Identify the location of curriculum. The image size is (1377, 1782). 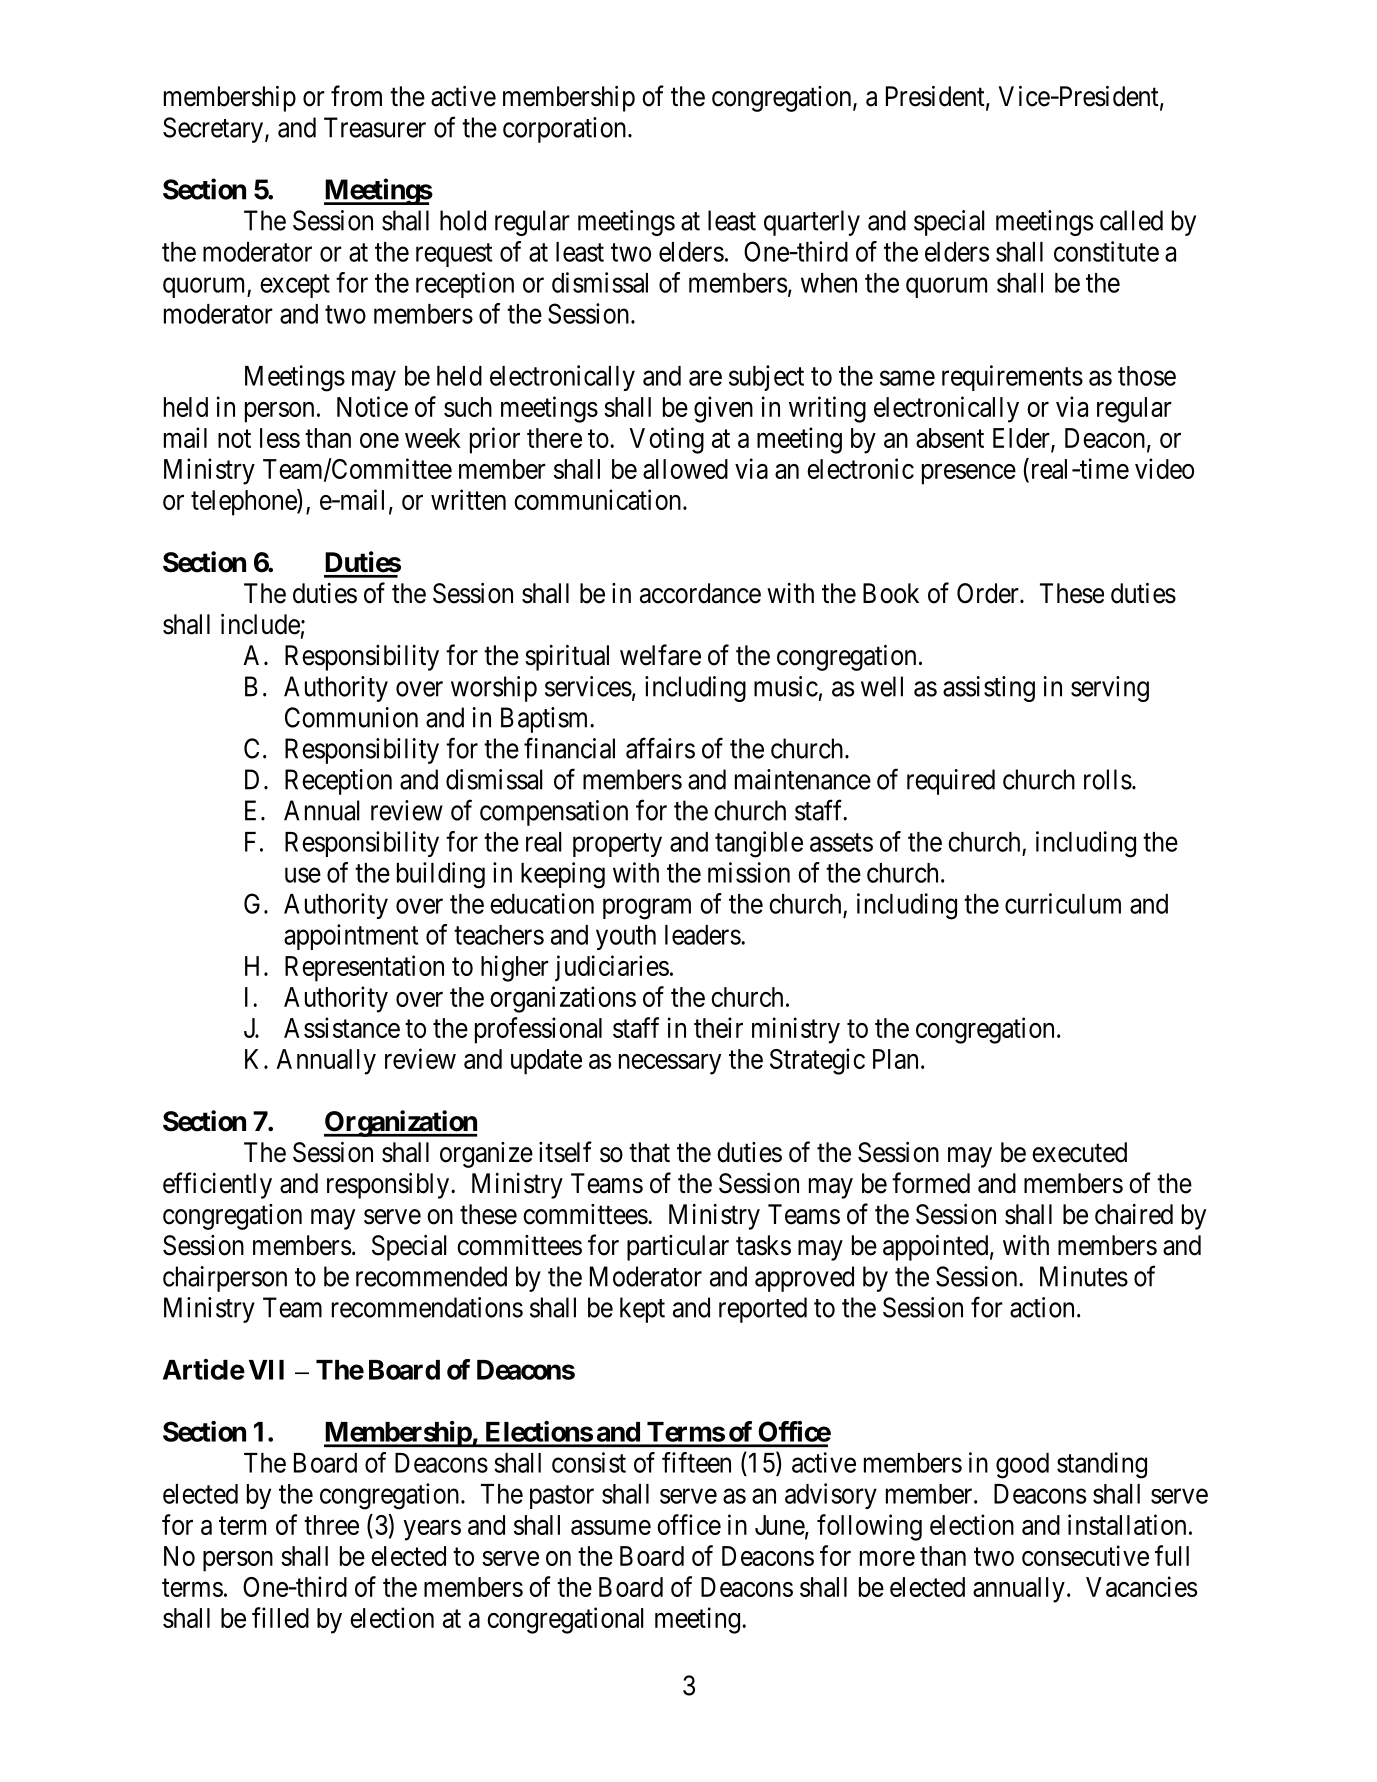
(1063, 903).
